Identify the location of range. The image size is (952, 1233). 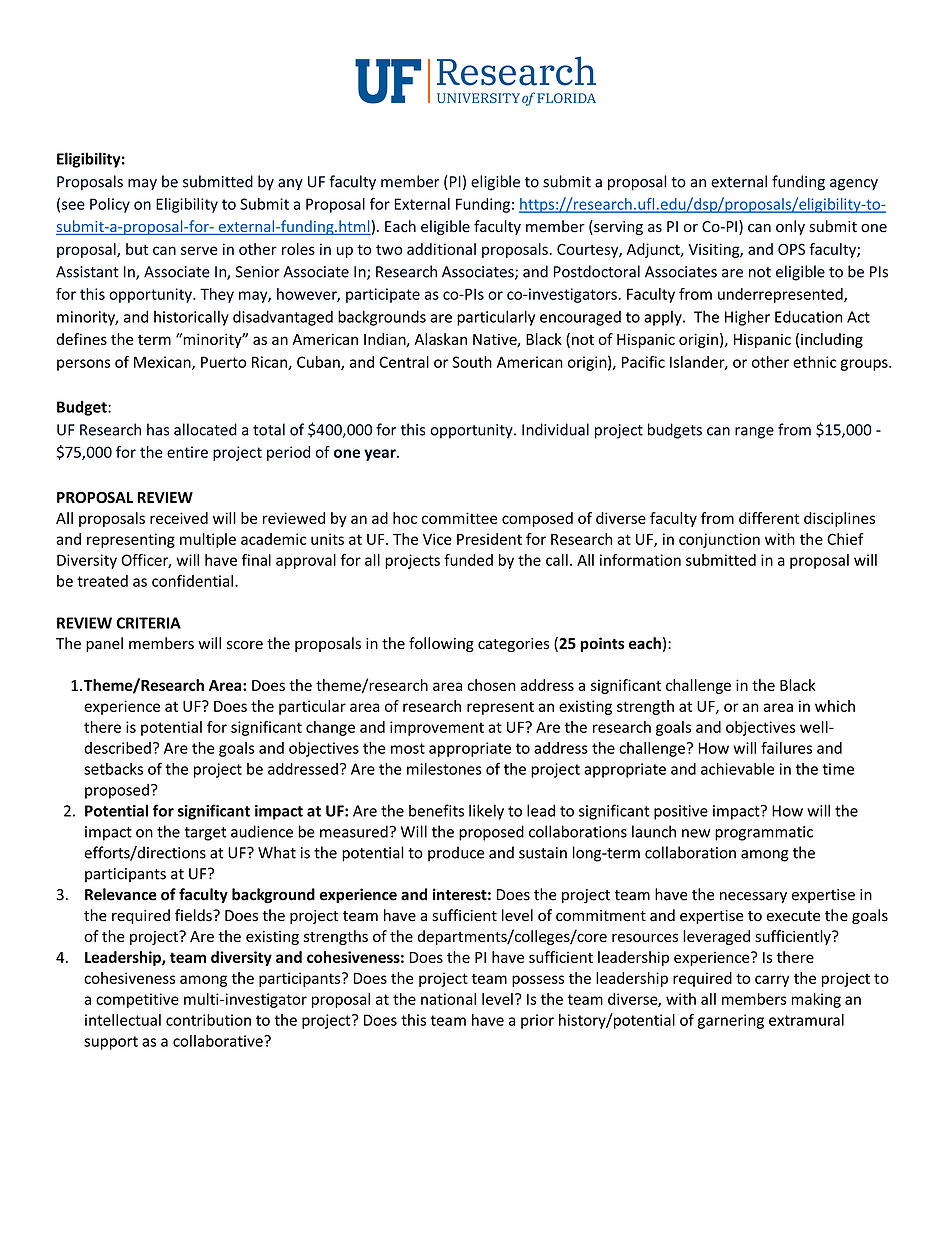
(754, 433).
